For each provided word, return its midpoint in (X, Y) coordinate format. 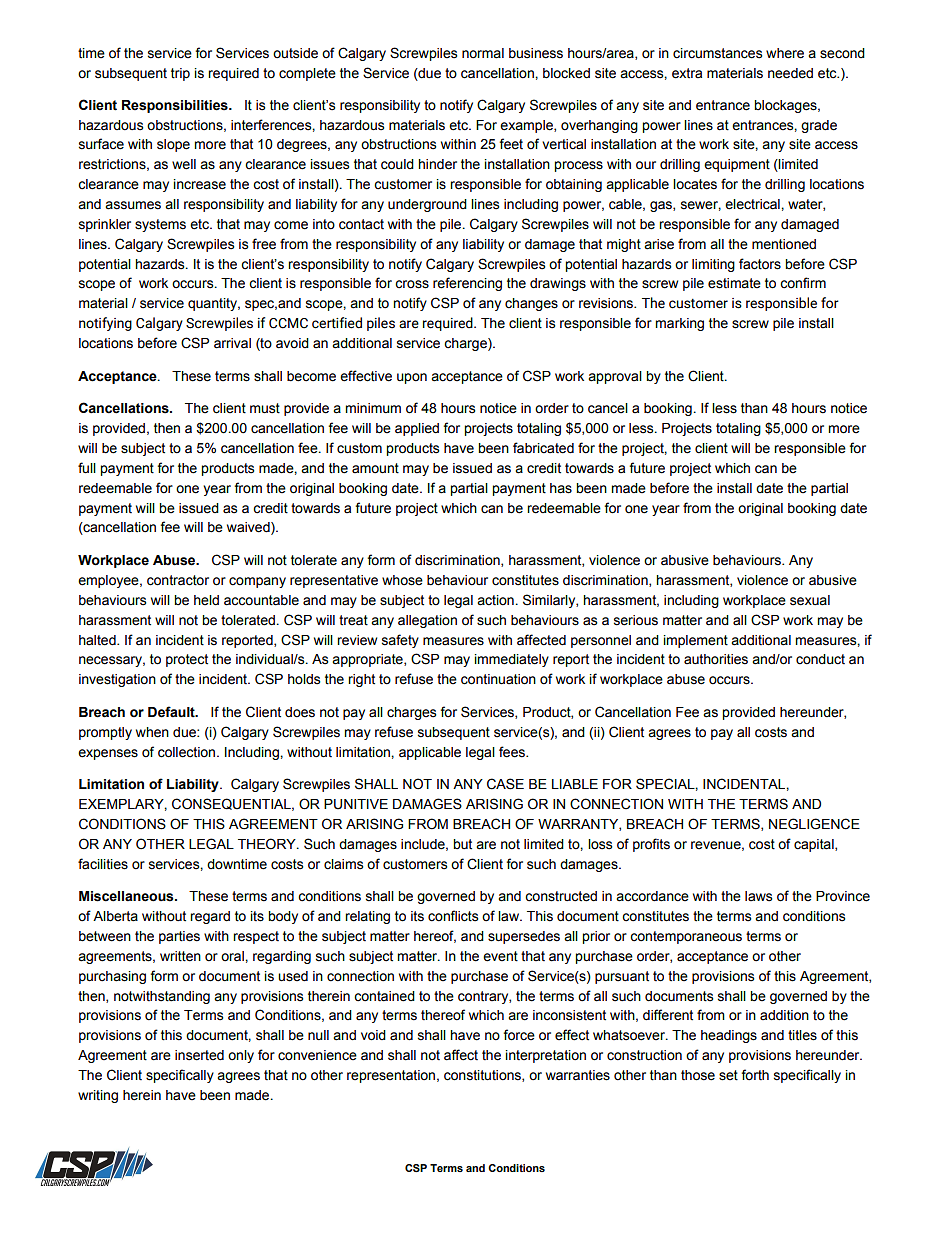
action (495, 600)
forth (755, 1075)
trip (180, 74)
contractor (178, 580)
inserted (199, 1055)
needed (790, 73)
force (519, 1035)
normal (483, 53)
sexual (810, 600)
